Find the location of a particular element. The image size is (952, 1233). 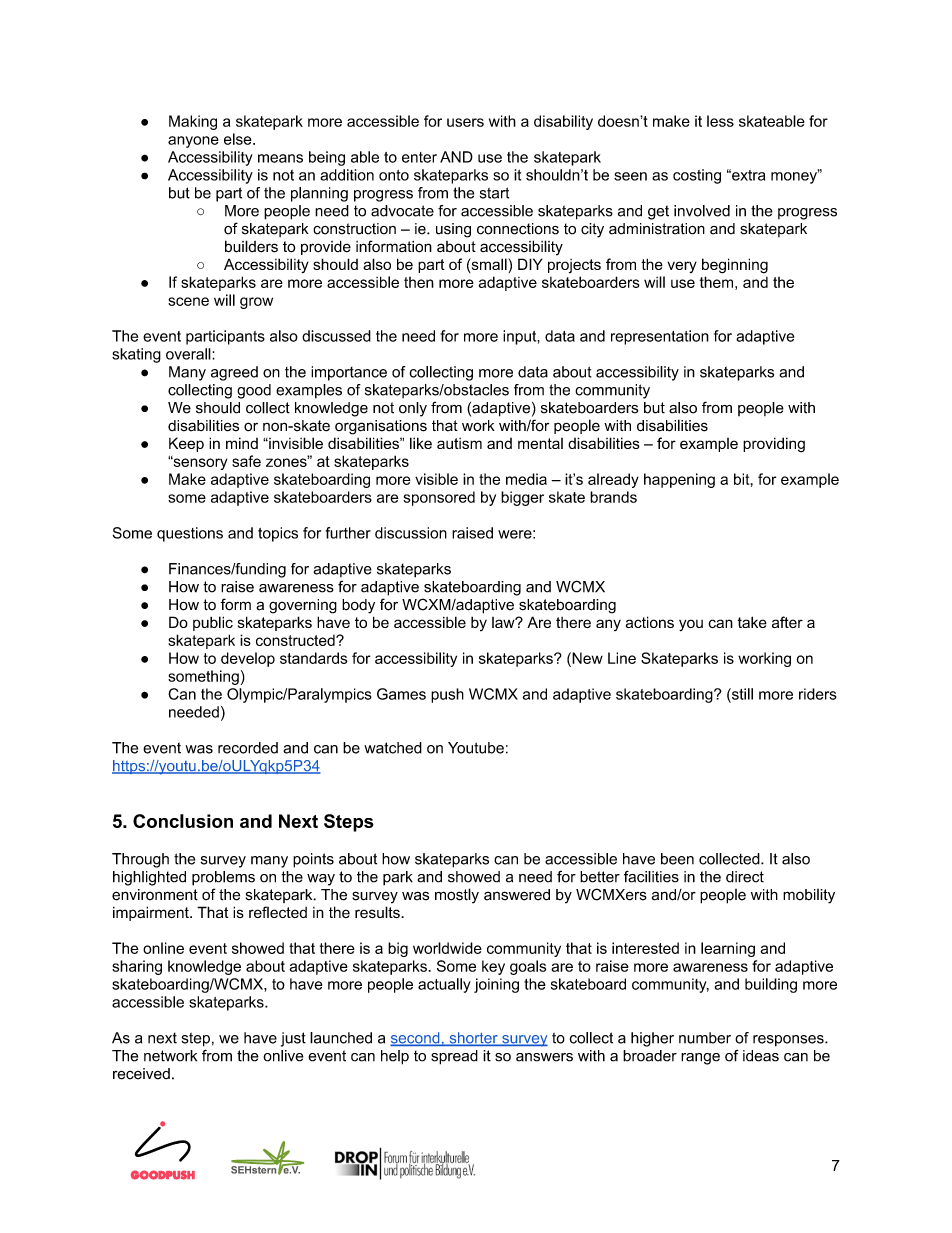

onlive is located at coordinates (283, 1056).
